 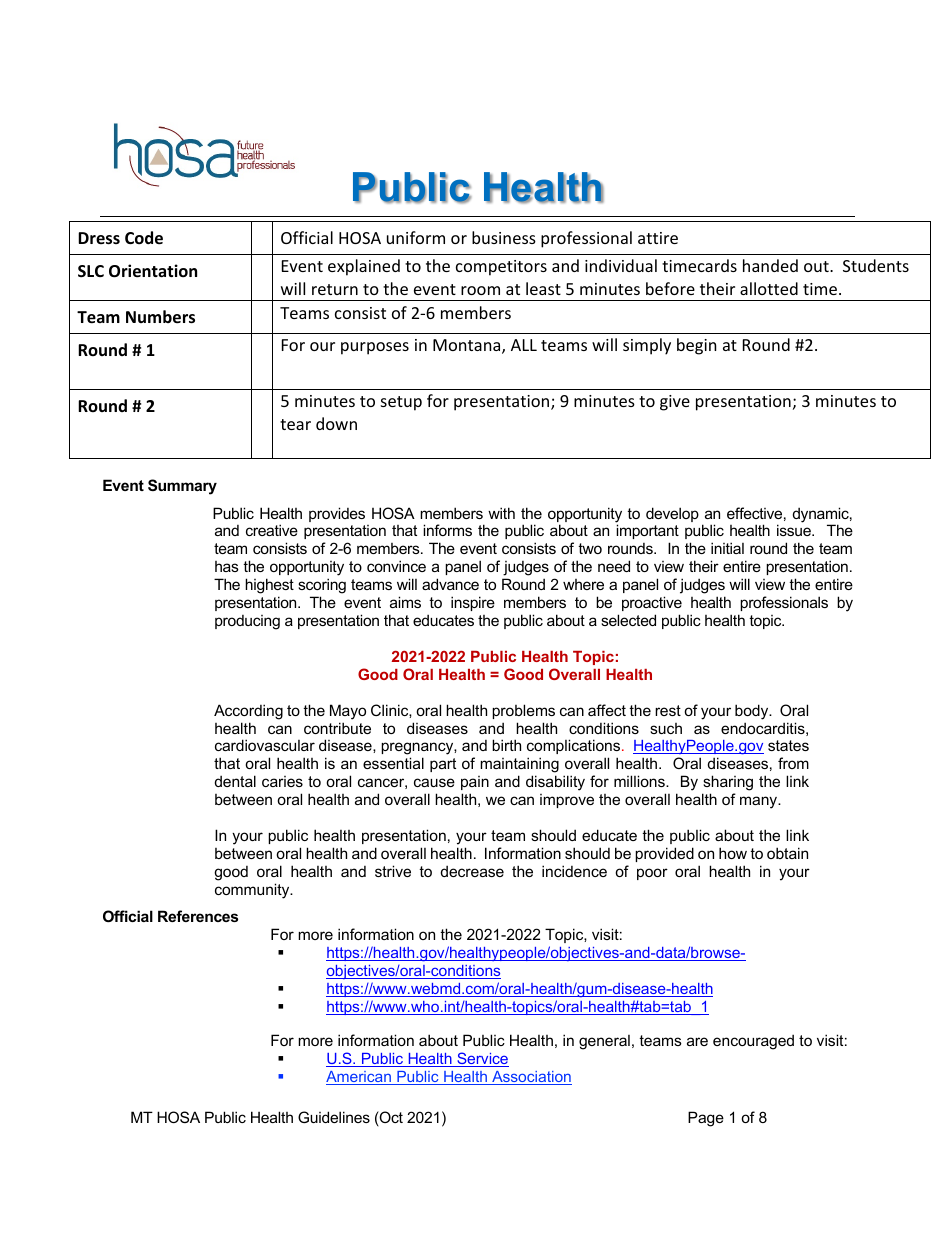 What do you see at coordinates (753, 712) in the screenshot?
I see `body` at bounding box center [753, 712].
